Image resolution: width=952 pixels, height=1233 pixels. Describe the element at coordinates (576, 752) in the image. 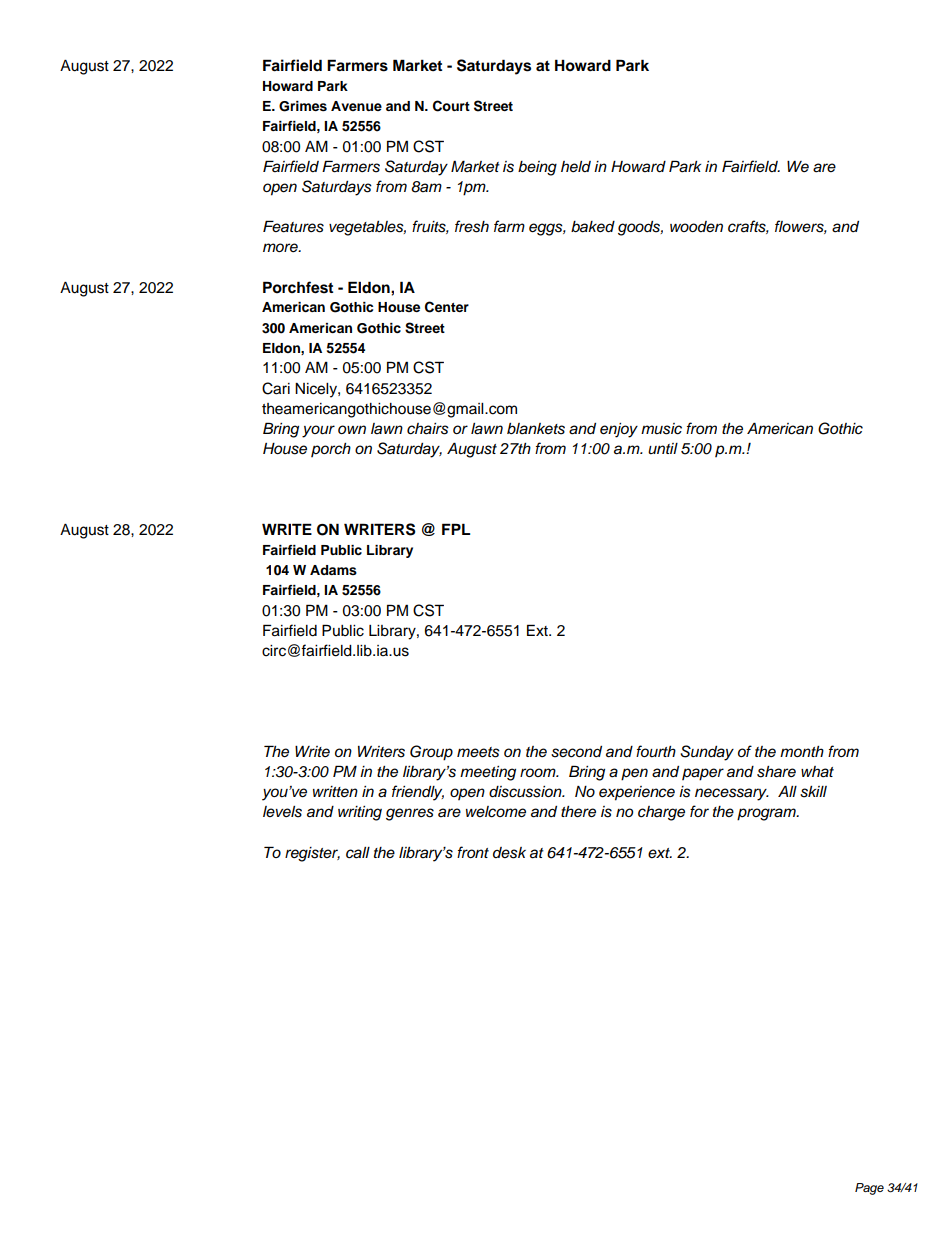

I see `second` at that location.
